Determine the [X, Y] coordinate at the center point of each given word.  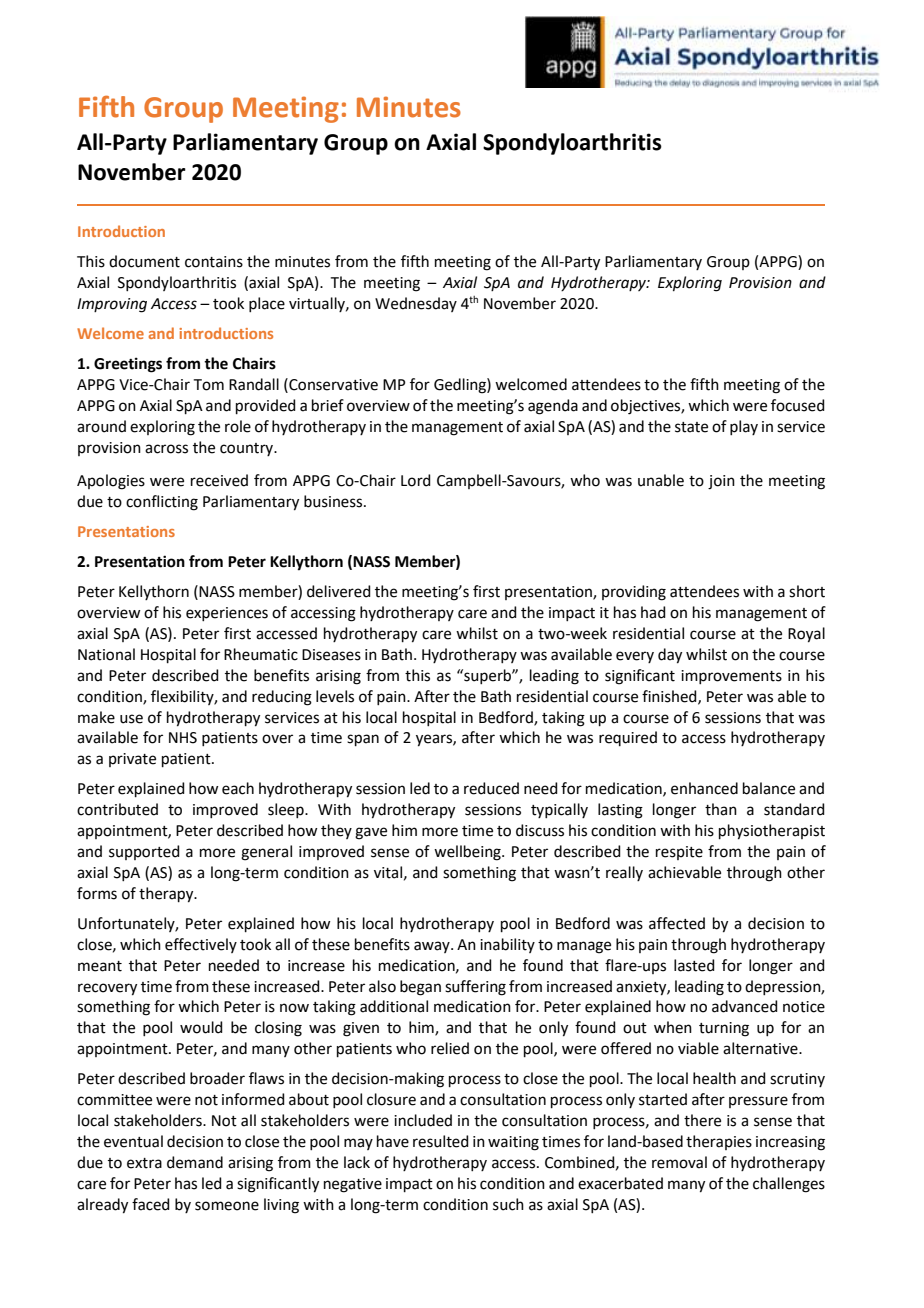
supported [144, 852]
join [721, 482]
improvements [731, 677]
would [201, 1027]
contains [214, 262]
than [721, 809]
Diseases [331, 655]
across [166, 449]
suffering [475, 988]
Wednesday [416, 304]
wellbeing [468, 853]
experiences [227, 614]
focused [798, 405]
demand [195, 1162]
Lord [416, 480]
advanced [745, 1006]
